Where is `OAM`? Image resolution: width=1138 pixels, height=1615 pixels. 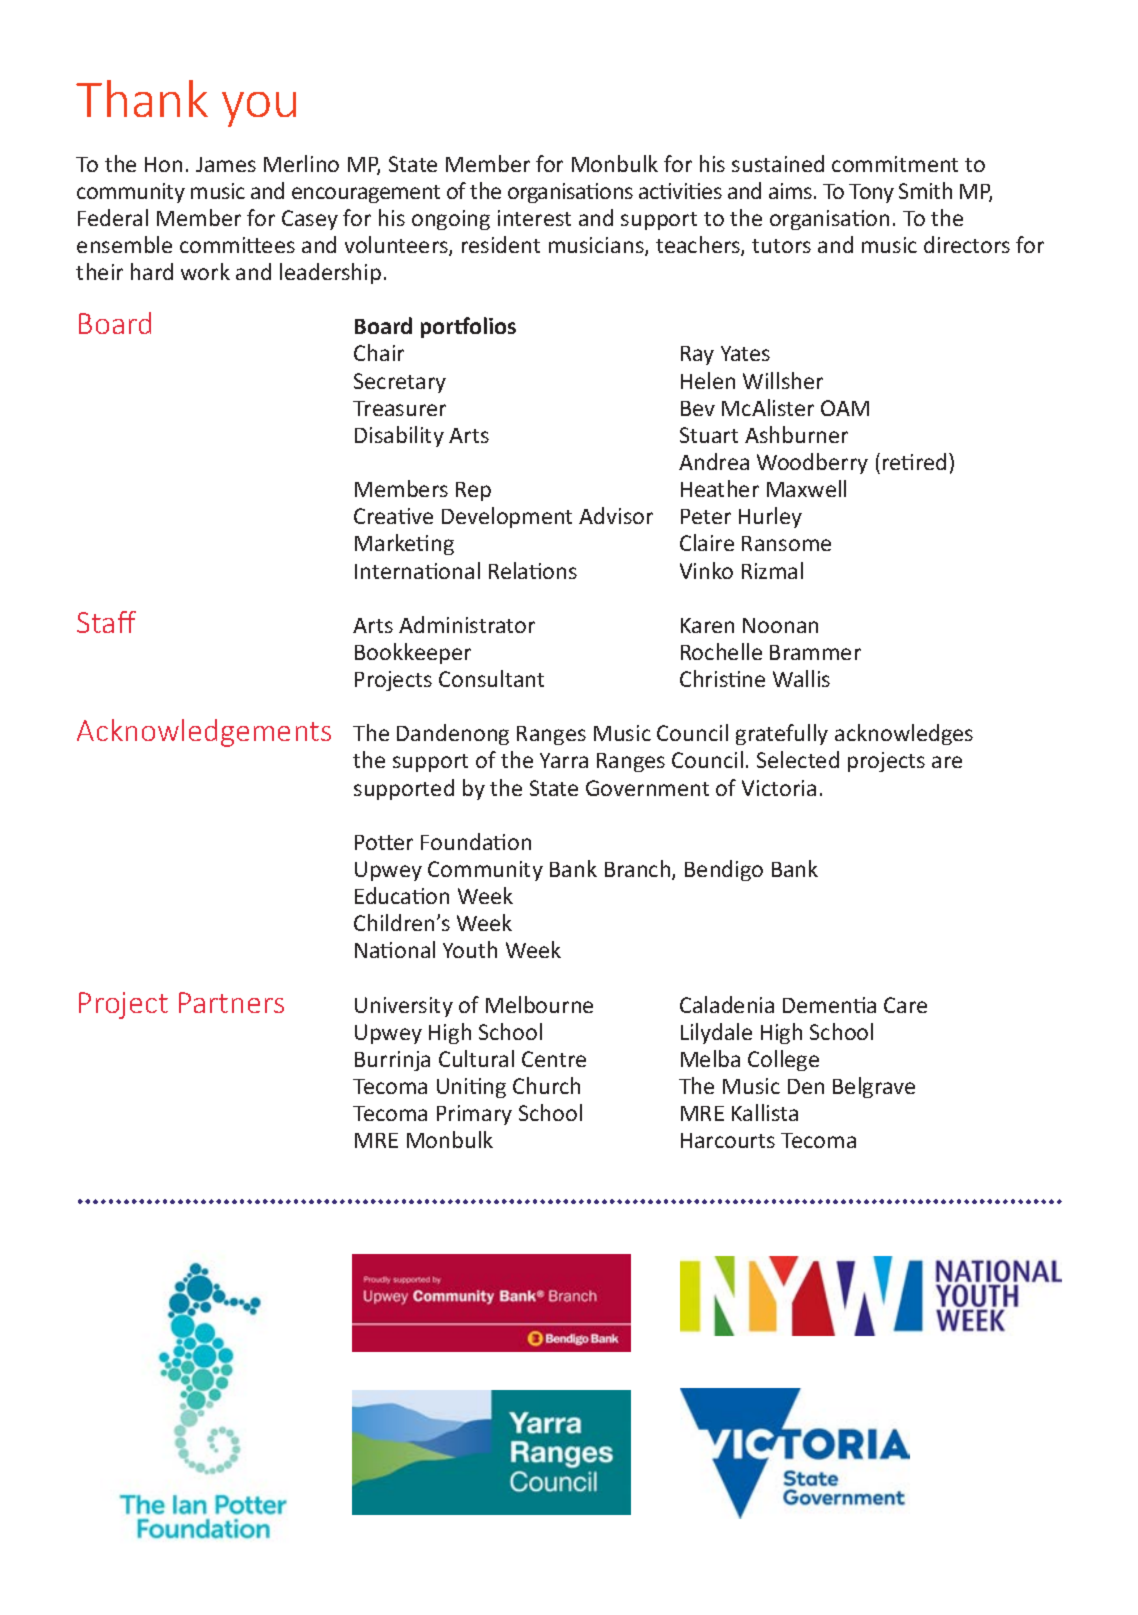
OAM is located at coordinates (845, 408).
